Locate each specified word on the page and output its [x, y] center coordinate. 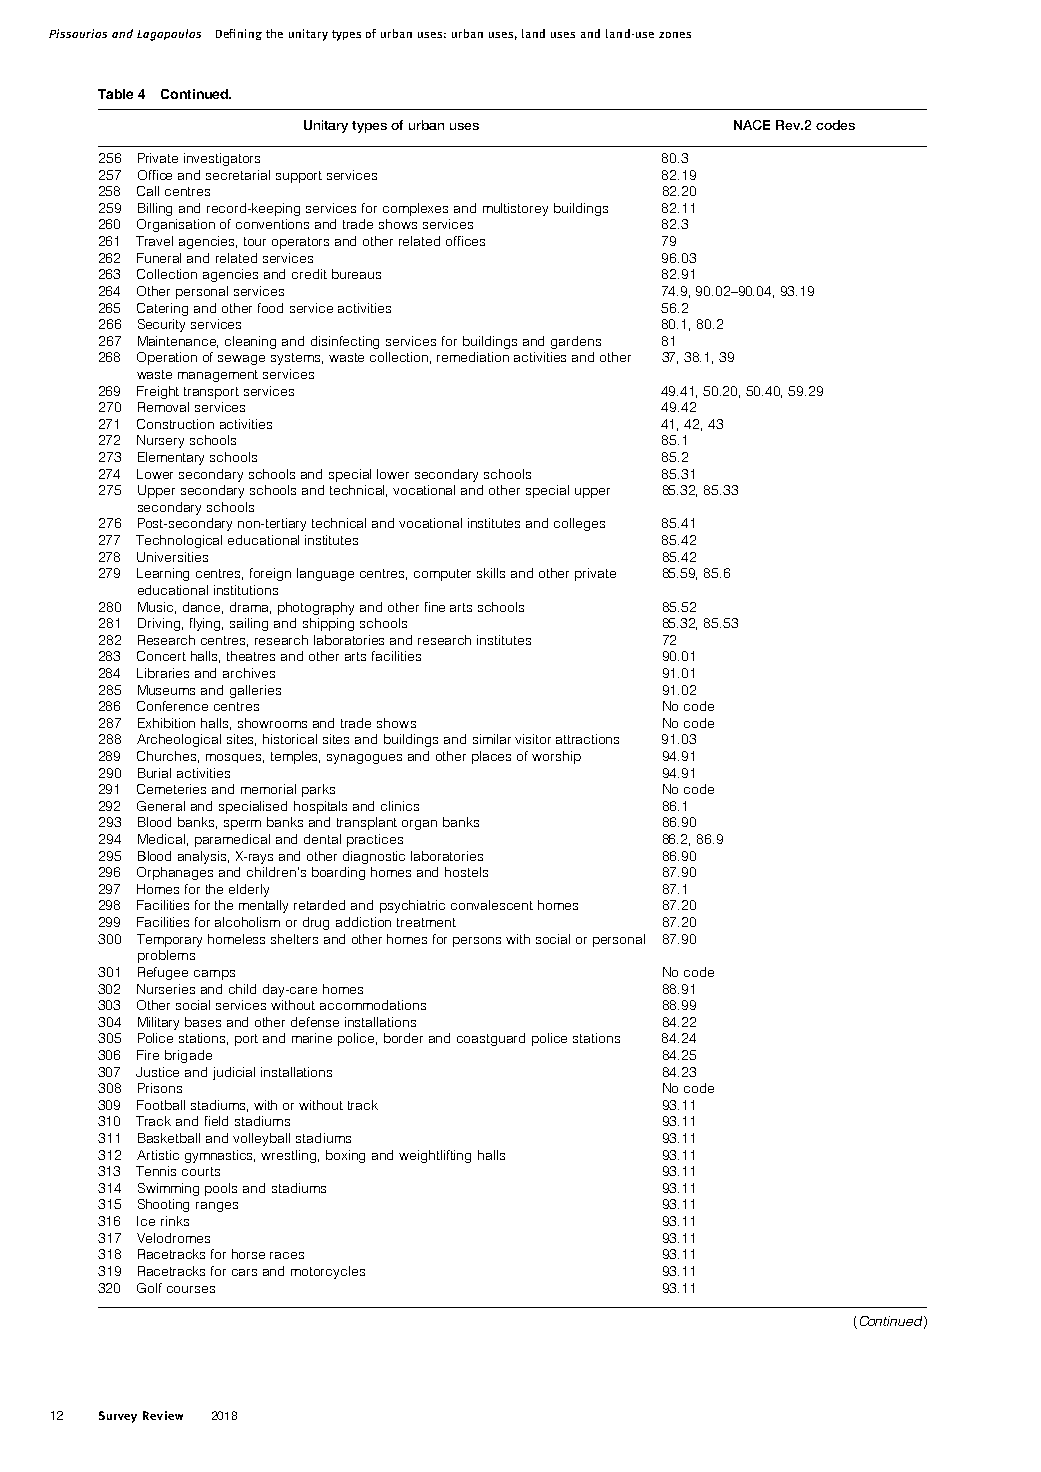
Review [163, 1415]
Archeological [179, 740]
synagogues [364, 759]
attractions [587, 739]
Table [115, 94]
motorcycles [328, 1272]
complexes [415, 209]
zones [675, 35]
